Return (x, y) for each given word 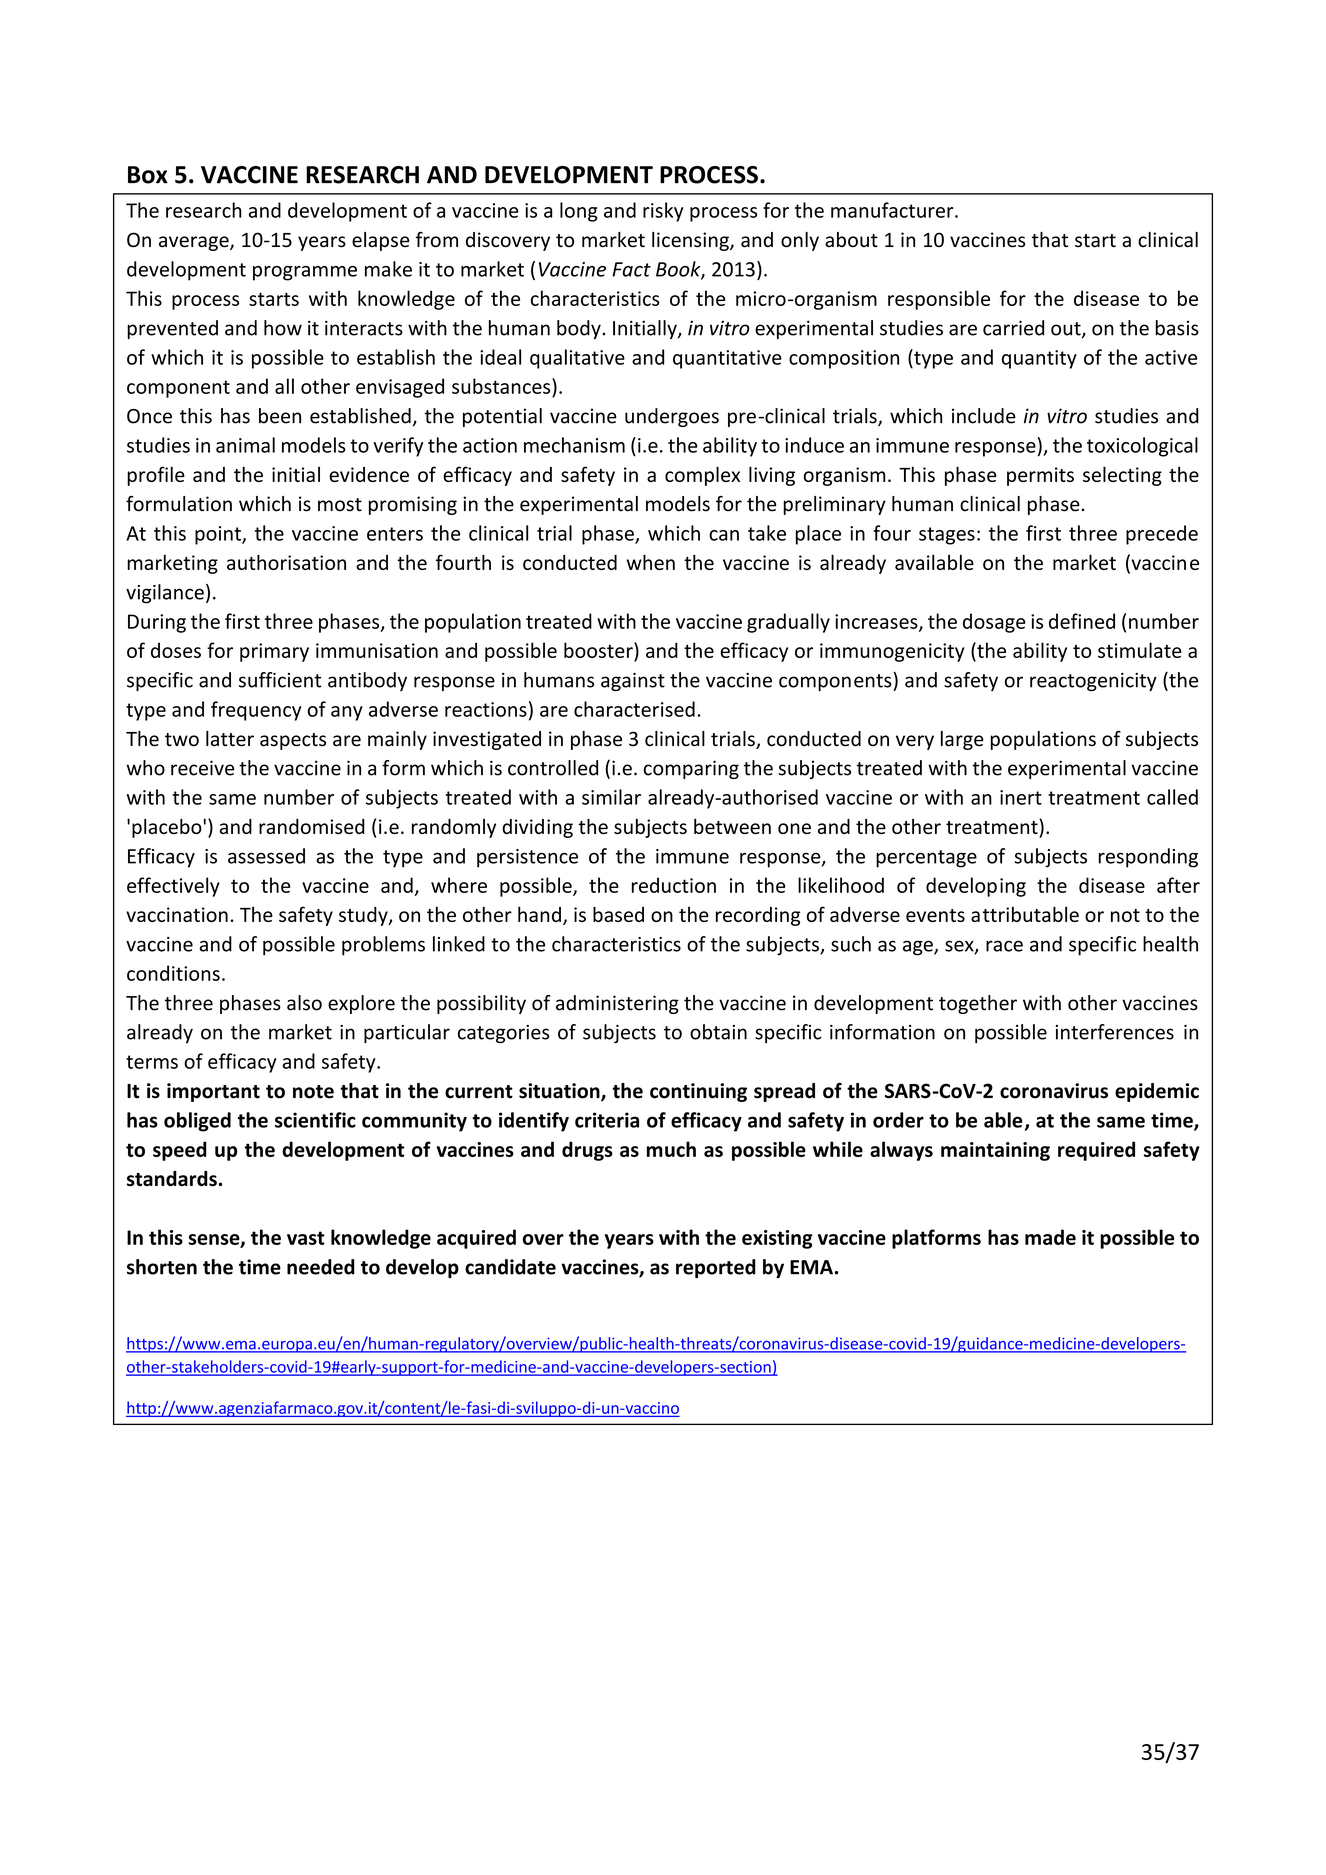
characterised (634, 709)
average (195, 243)
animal (245, 445)
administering (617, 1004)
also (304, 1003)
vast (306, 1238)
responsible (939, 300)
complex (702, 476)
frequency (256, 711)
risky (663, 212)
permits (1040, 476)
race (1004, 946)
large (962, 740)
